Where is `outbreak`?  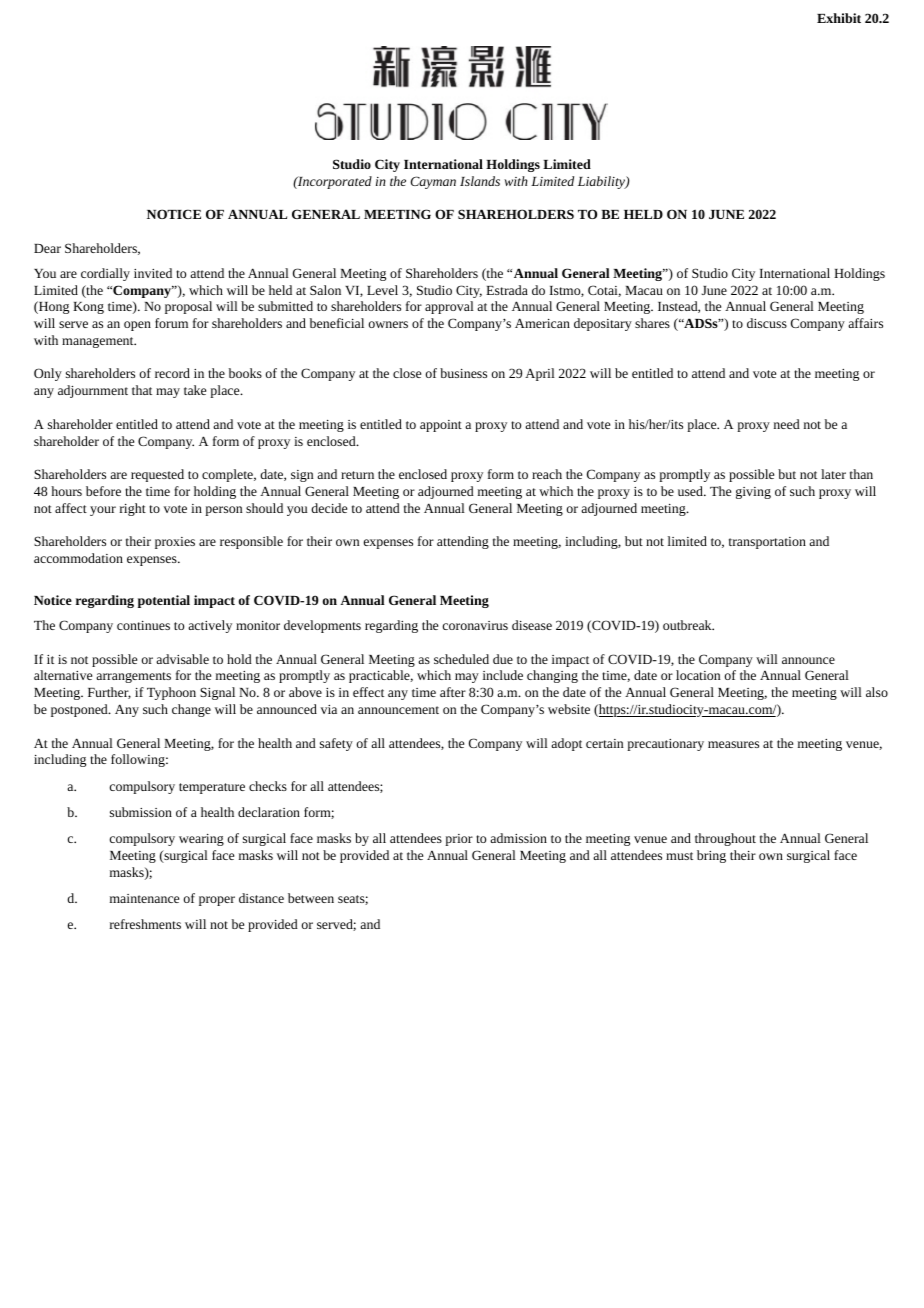
outbreak is located at coordinates (688, 625).
